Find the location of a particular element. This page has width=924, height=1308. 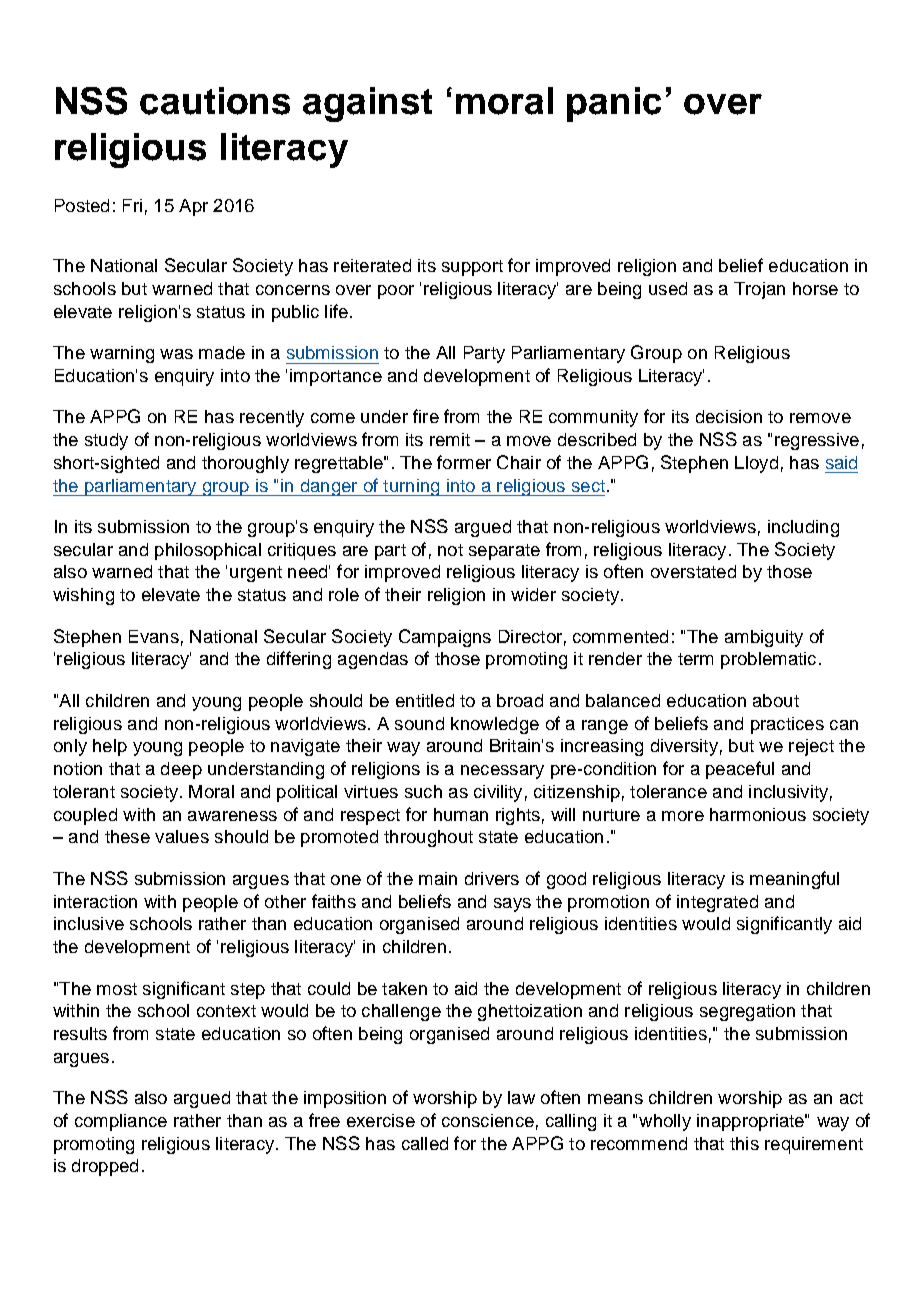

compliance is located at coordinates (121, 1122).
